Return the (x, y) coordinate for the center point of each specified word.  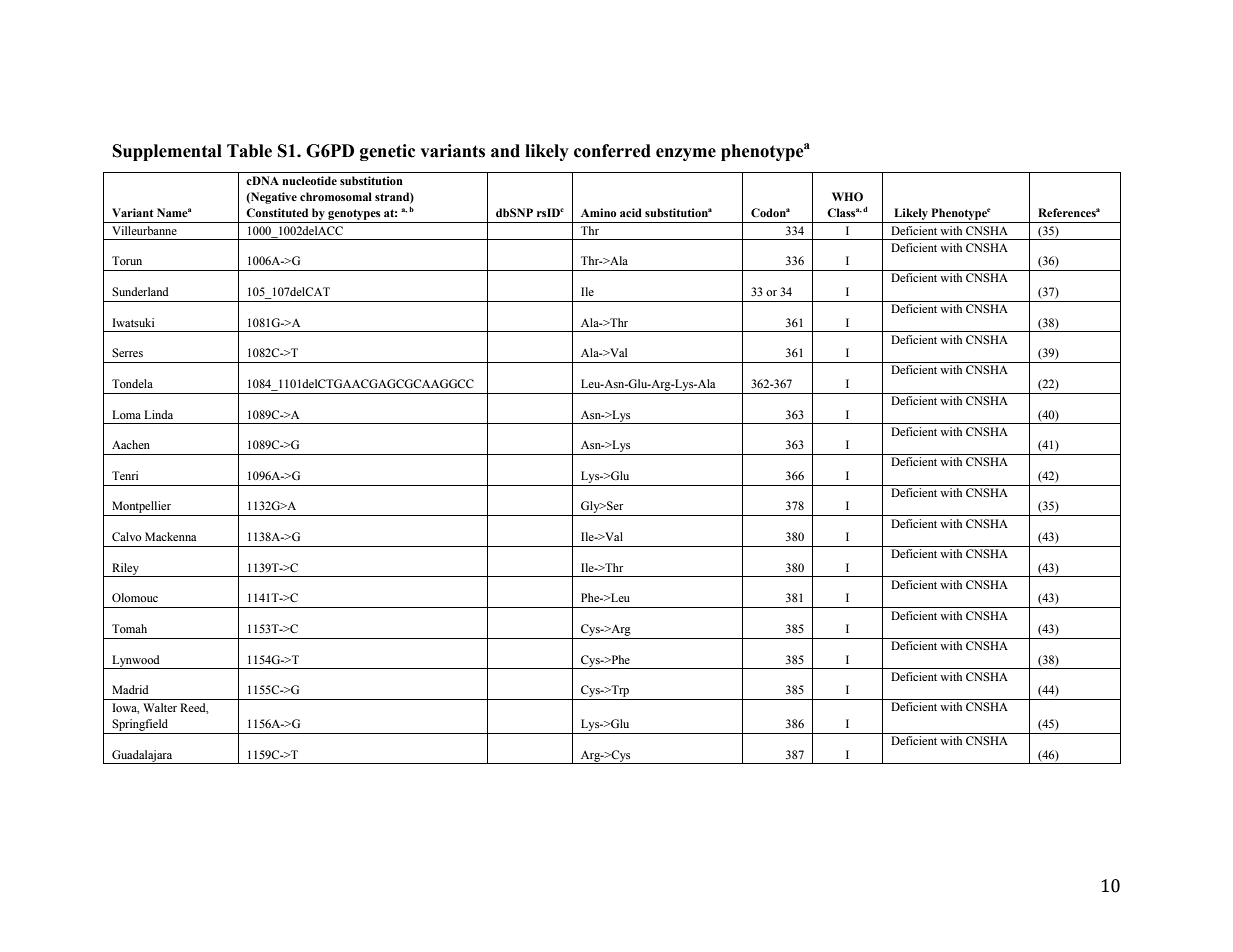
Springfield (140, 725)
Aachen (131, 444)
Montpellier (141, 508)
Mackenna (171, 536)
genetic (387, 152)
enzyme (686, 154)
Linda (158, 414)
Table (249, 151)
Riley (125, 570)
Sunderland (140, 291)
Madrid (130, 689)
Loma (126, 414)
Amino (599, 212)
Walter (160, 707)
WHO (847, 196)
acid (631, 212)
